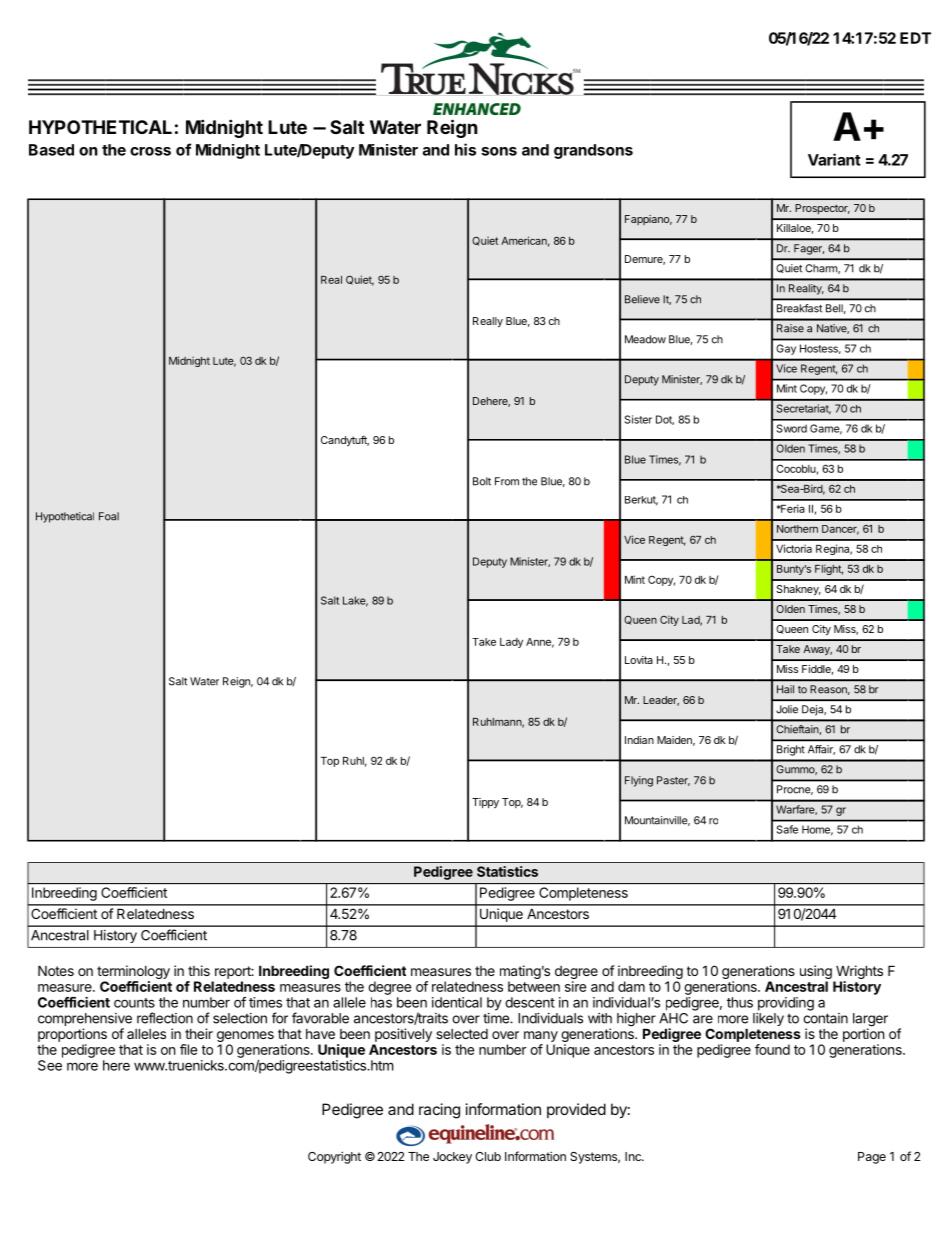  What do you see at coordinates (133, 972) in the document?
I see `terminology` at bounding box center [133, 972].
